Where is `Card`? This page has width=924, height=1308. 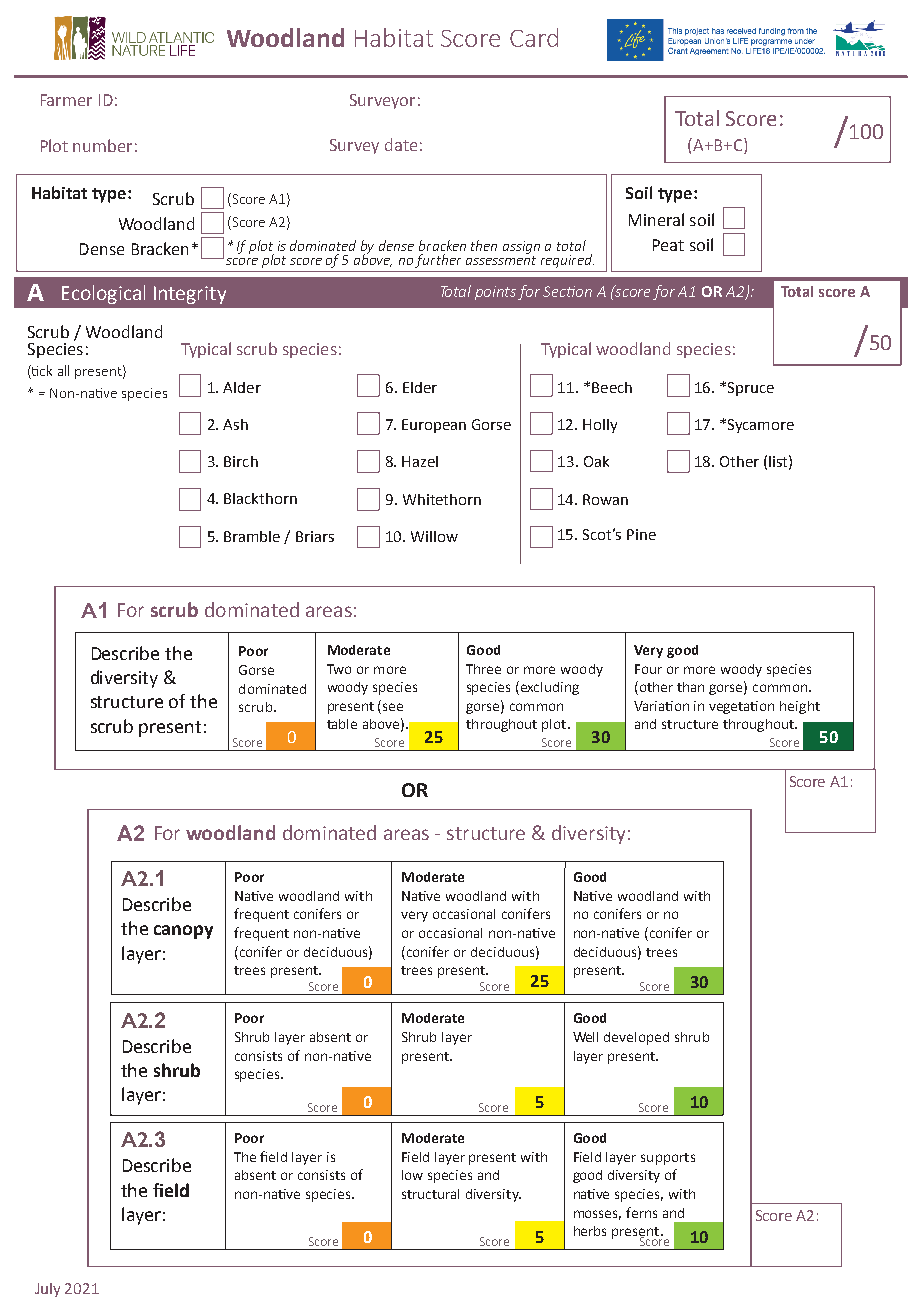 Card is located at coordinates (534, 37).
